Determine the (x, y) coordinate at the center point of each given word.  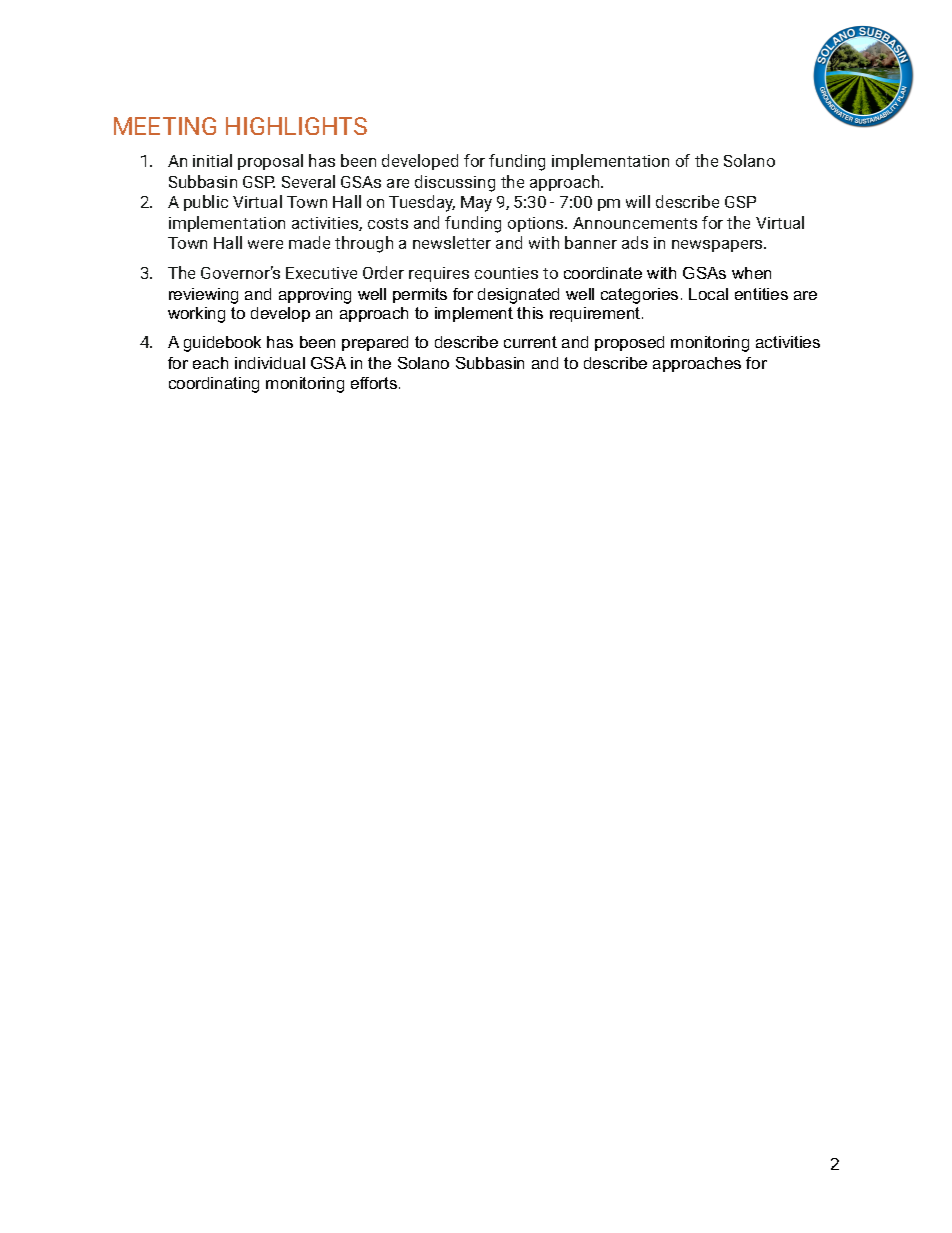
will (638, 201)
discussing (455, 183)
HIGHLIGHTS (296, 126)
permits (420, 295)
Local (708, 294)
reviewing (203, 296)
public (206, 203)
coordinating (214, 385)
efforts (375, 383)
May (476, 204)
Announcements (635, 223)
